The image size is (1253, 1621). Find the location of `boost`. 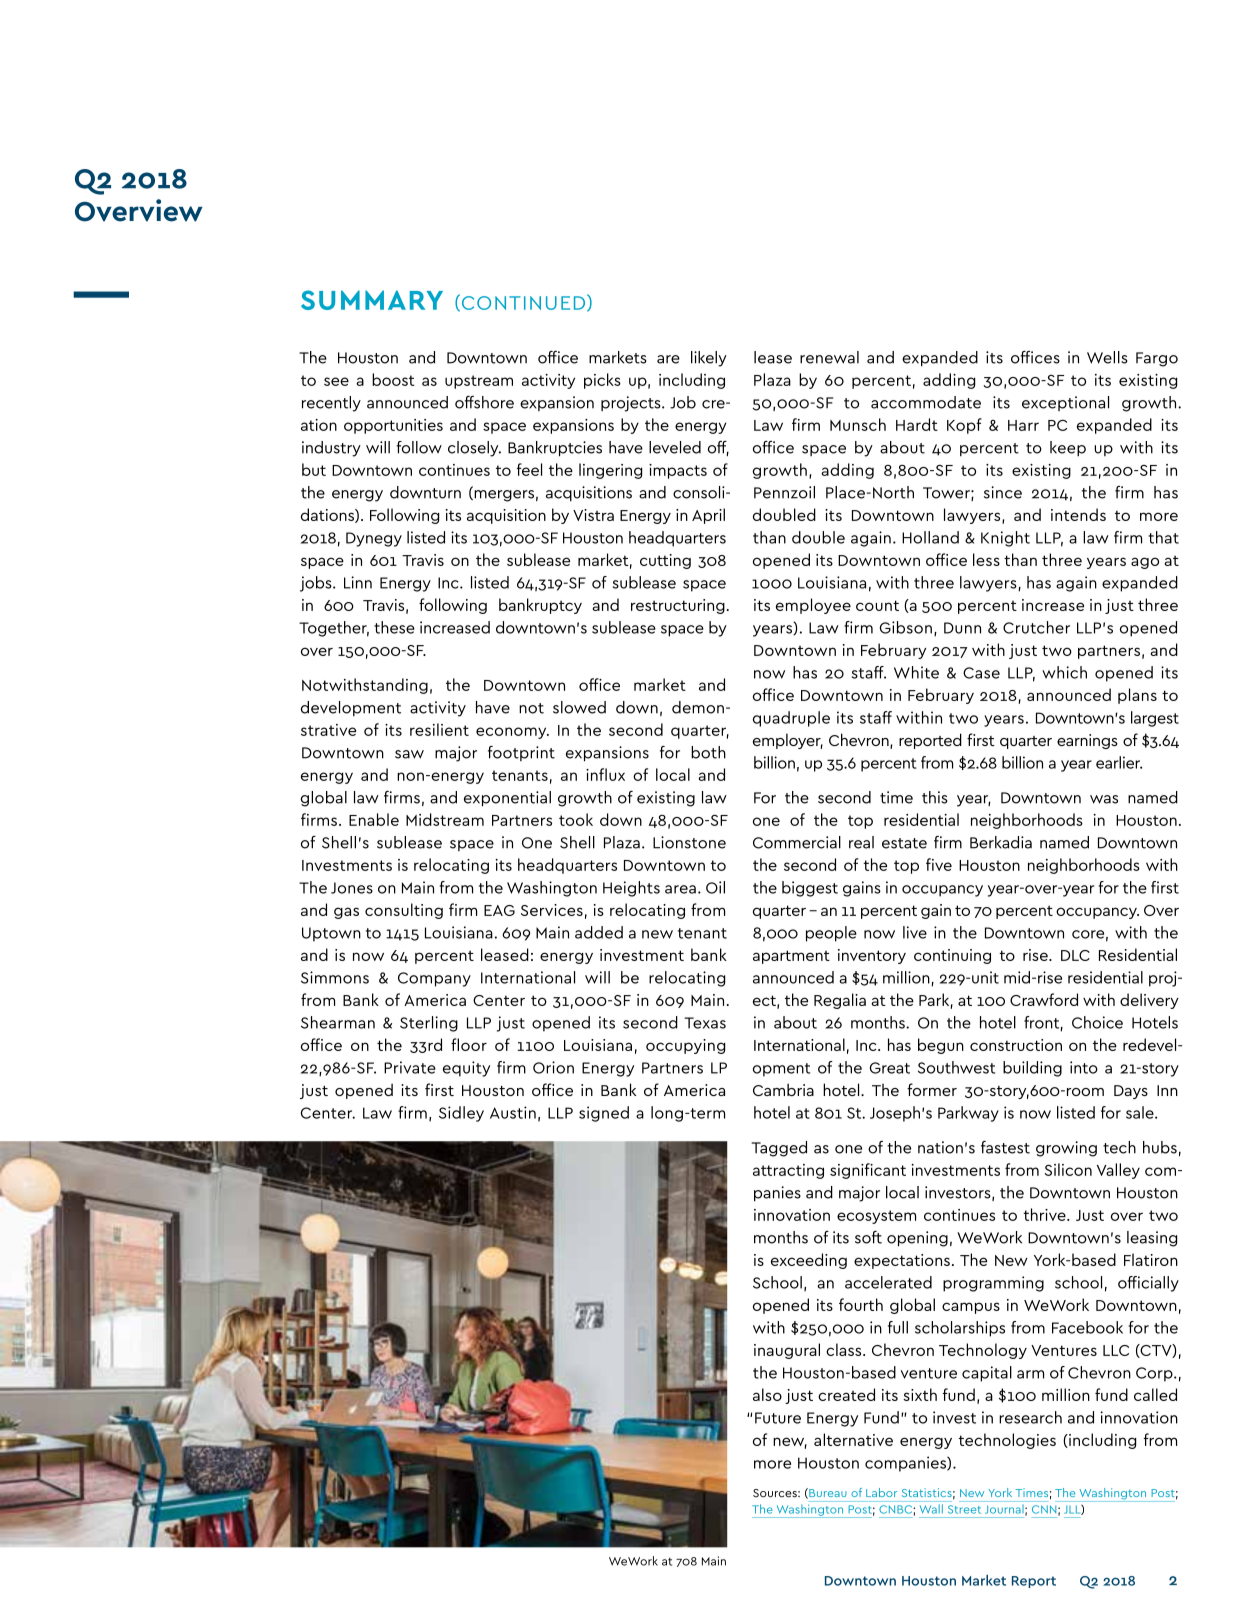

boost is located at coordinates (393, 379).
